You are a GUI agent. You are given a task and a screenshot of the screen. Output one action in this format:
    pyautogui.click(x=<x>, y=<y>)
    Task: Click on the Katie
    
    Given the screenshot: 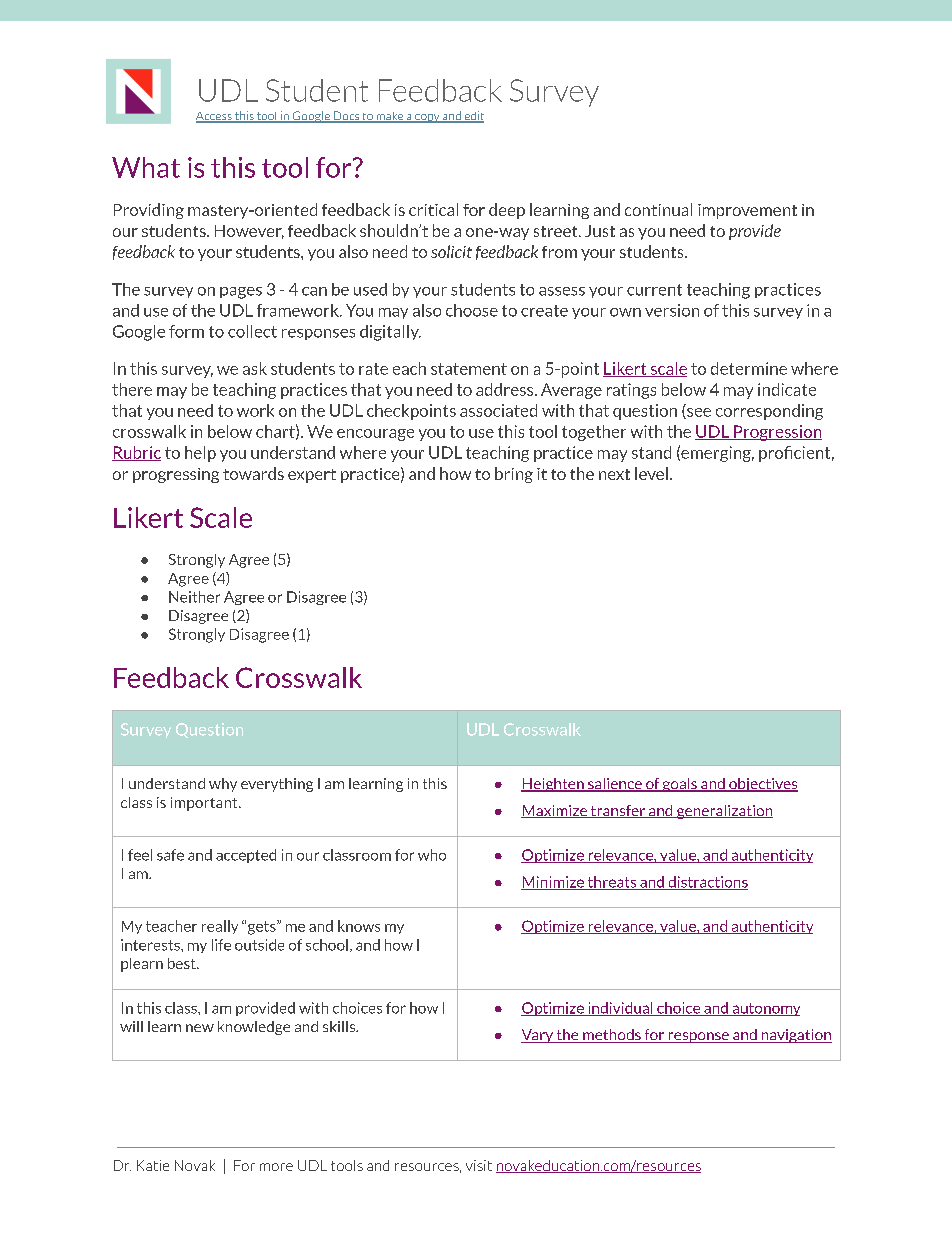 What is the action you would take?
    pyautogui.click(x=153, y=1165)
